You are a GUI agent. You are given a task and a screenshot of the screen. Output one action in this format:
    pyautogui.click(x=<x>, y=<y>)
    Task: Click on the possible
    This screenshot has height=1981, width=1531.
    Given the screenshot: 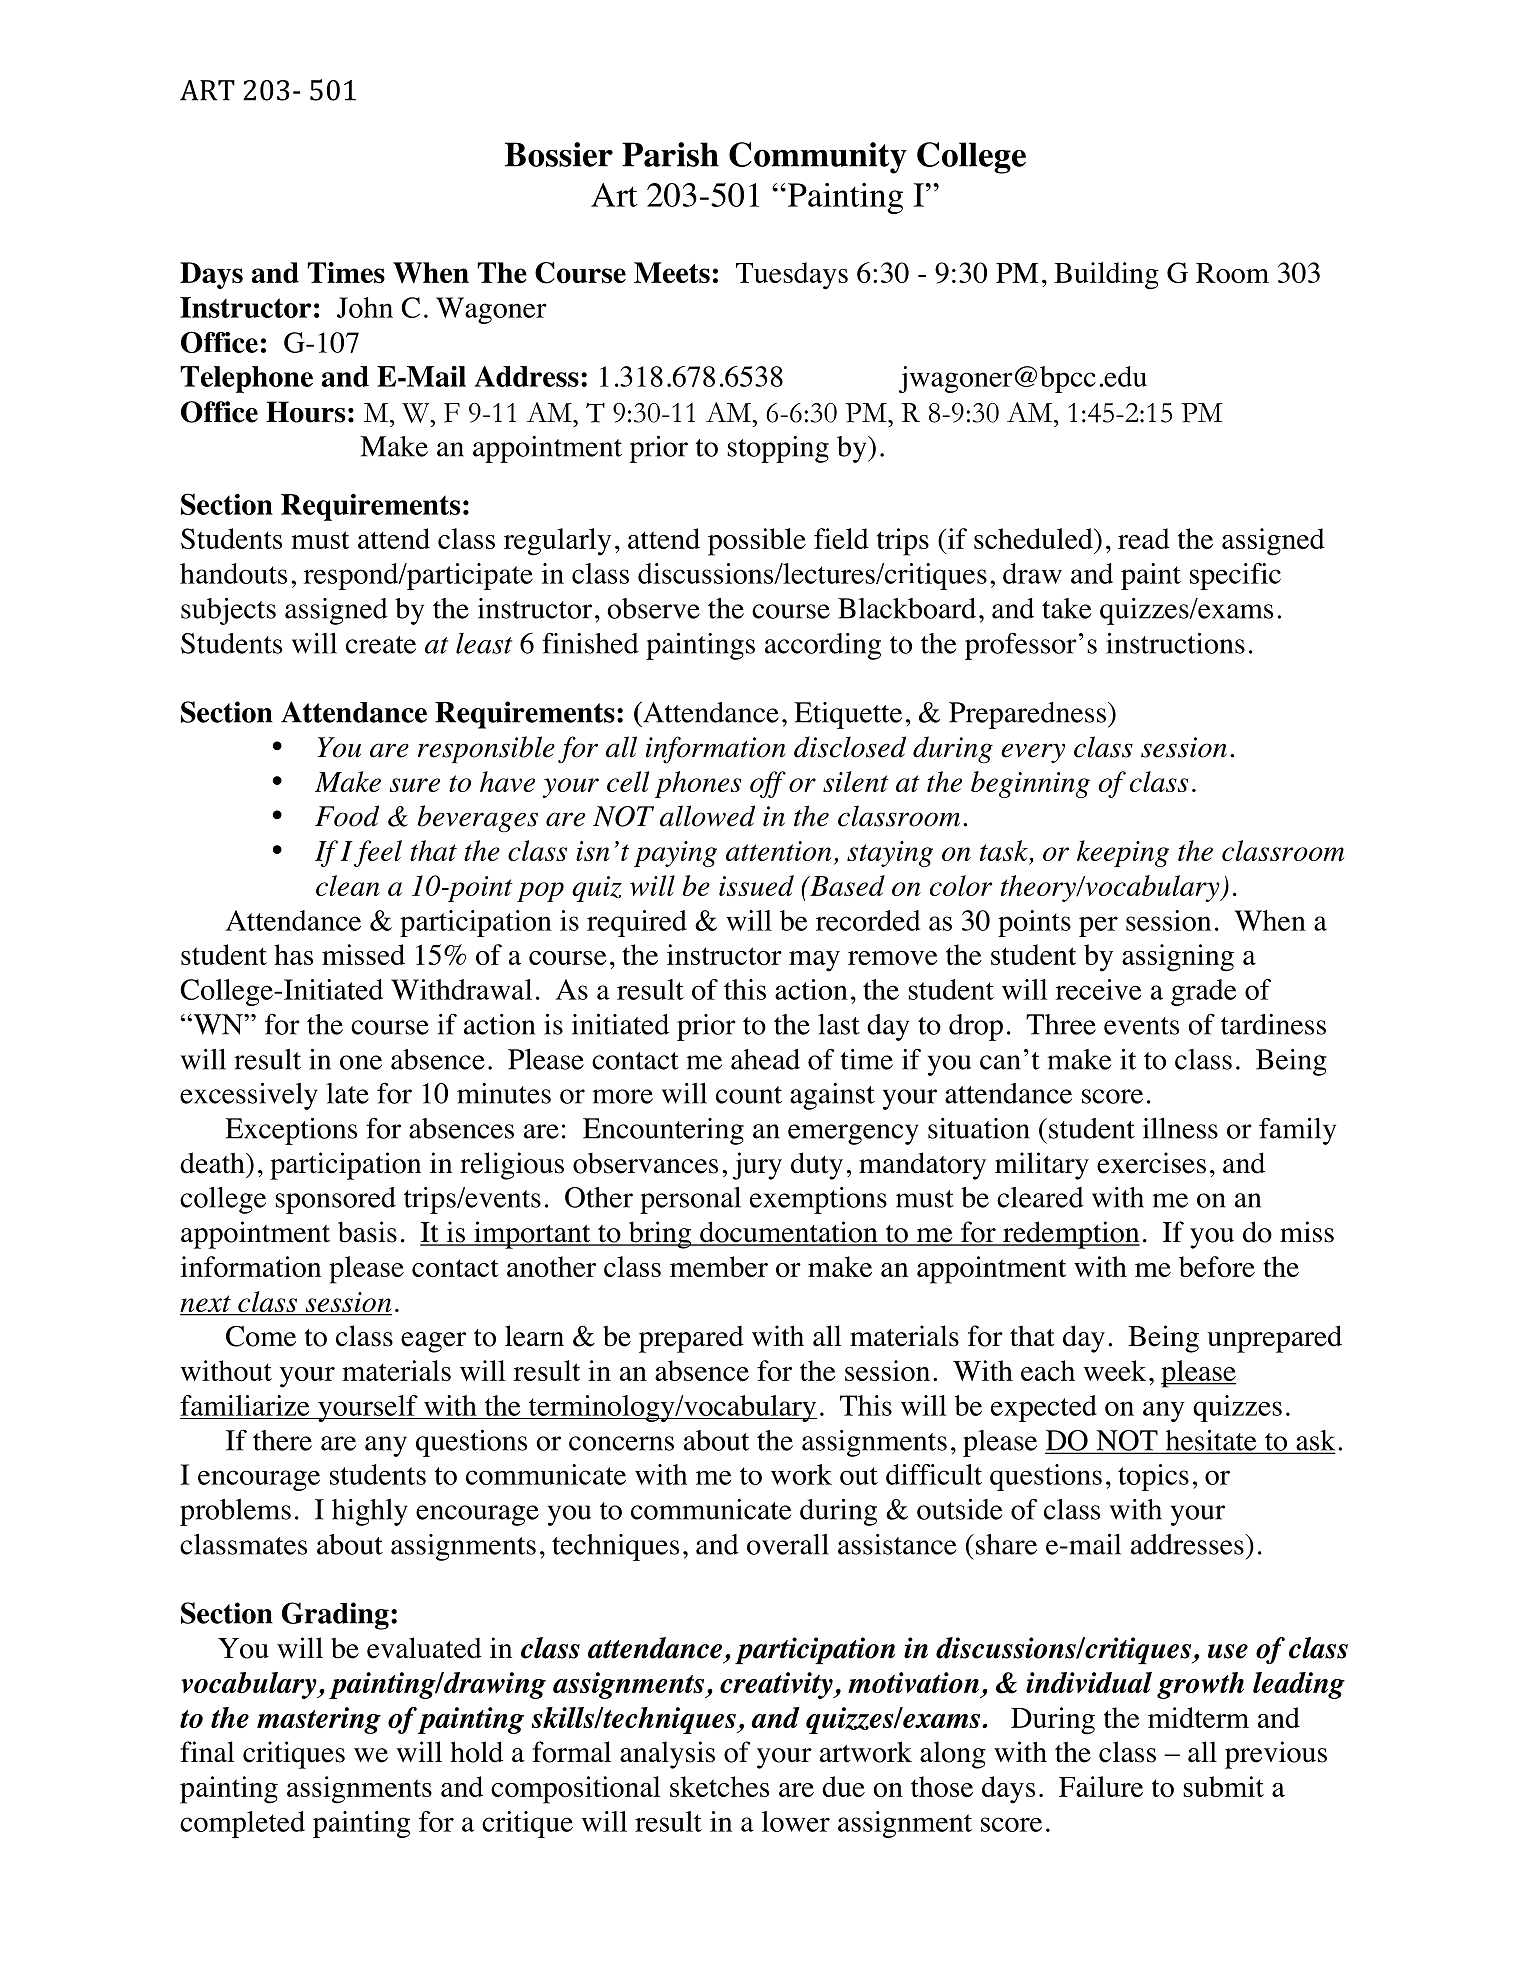 What is the action you would take?
    pyautogui.click(x=757, y=542)
